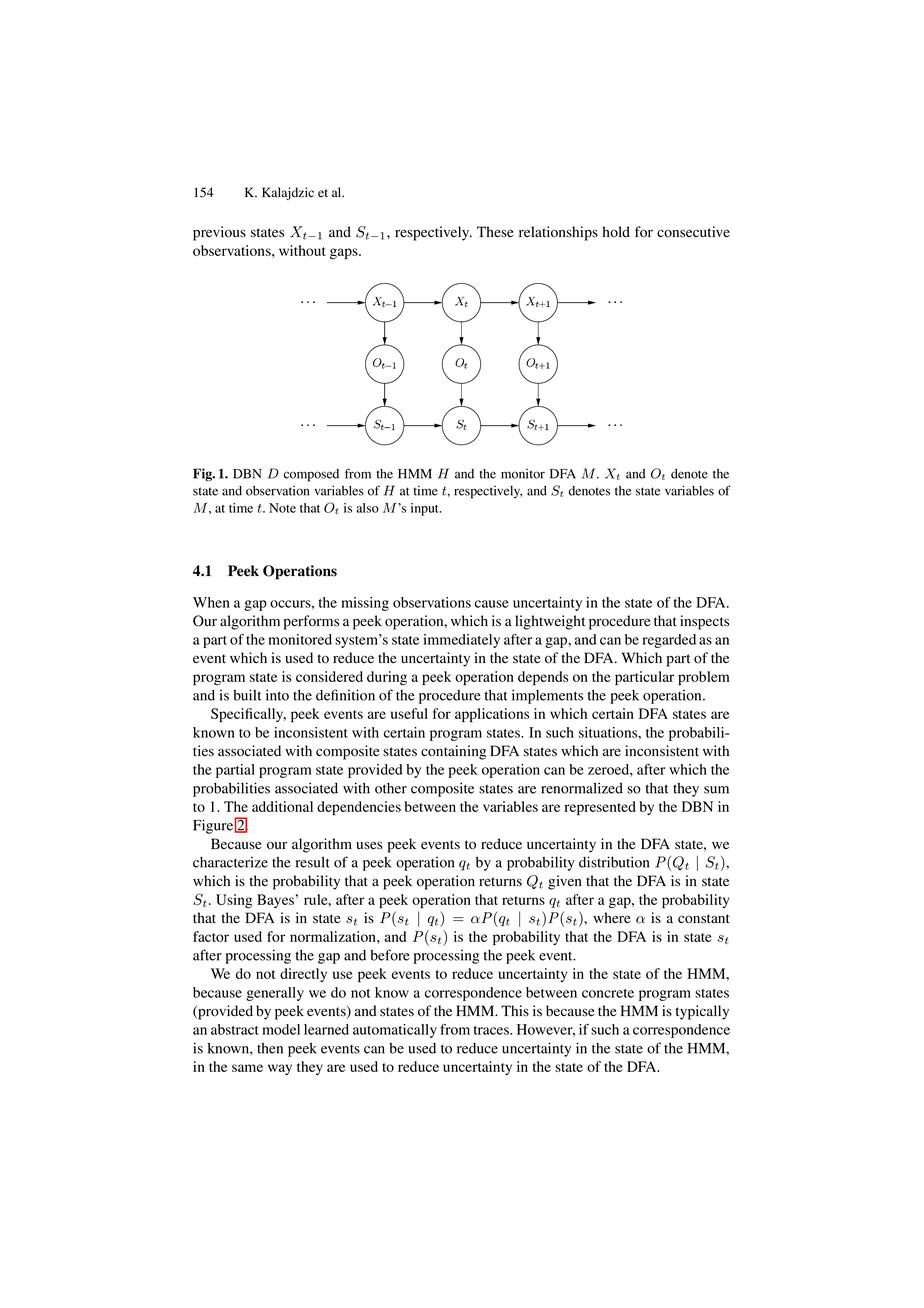  What do you see at coordinates (461, 641) in the page?
I see `immediately` at bounding box center [461, 641].
